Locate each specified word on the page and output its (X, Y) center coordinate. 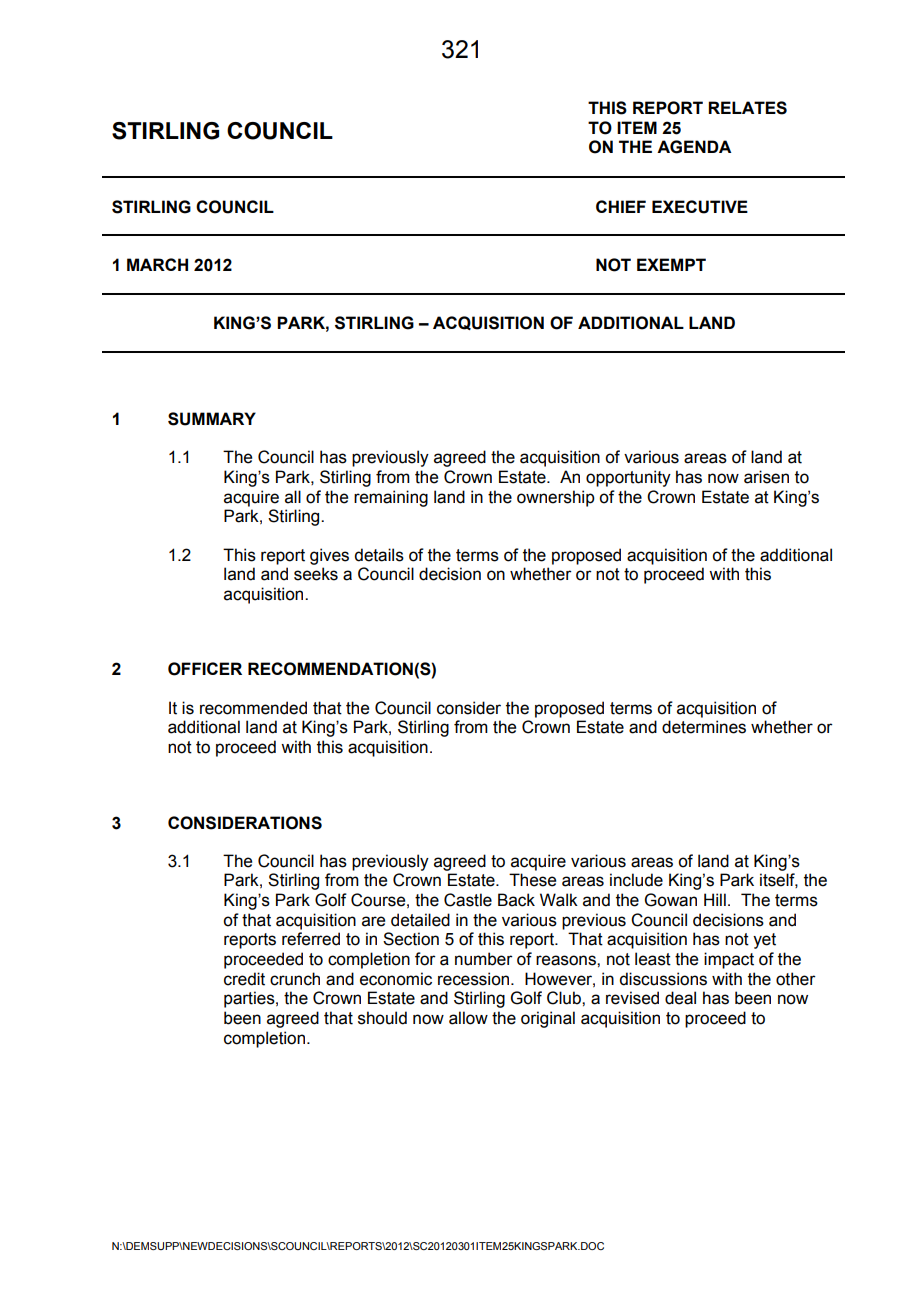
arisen (766, 477)
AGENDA (694, 147)
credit (244, 979)
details (379, 555)
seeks (316, 574)
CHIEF (621, 206)
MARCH (157, 264)
